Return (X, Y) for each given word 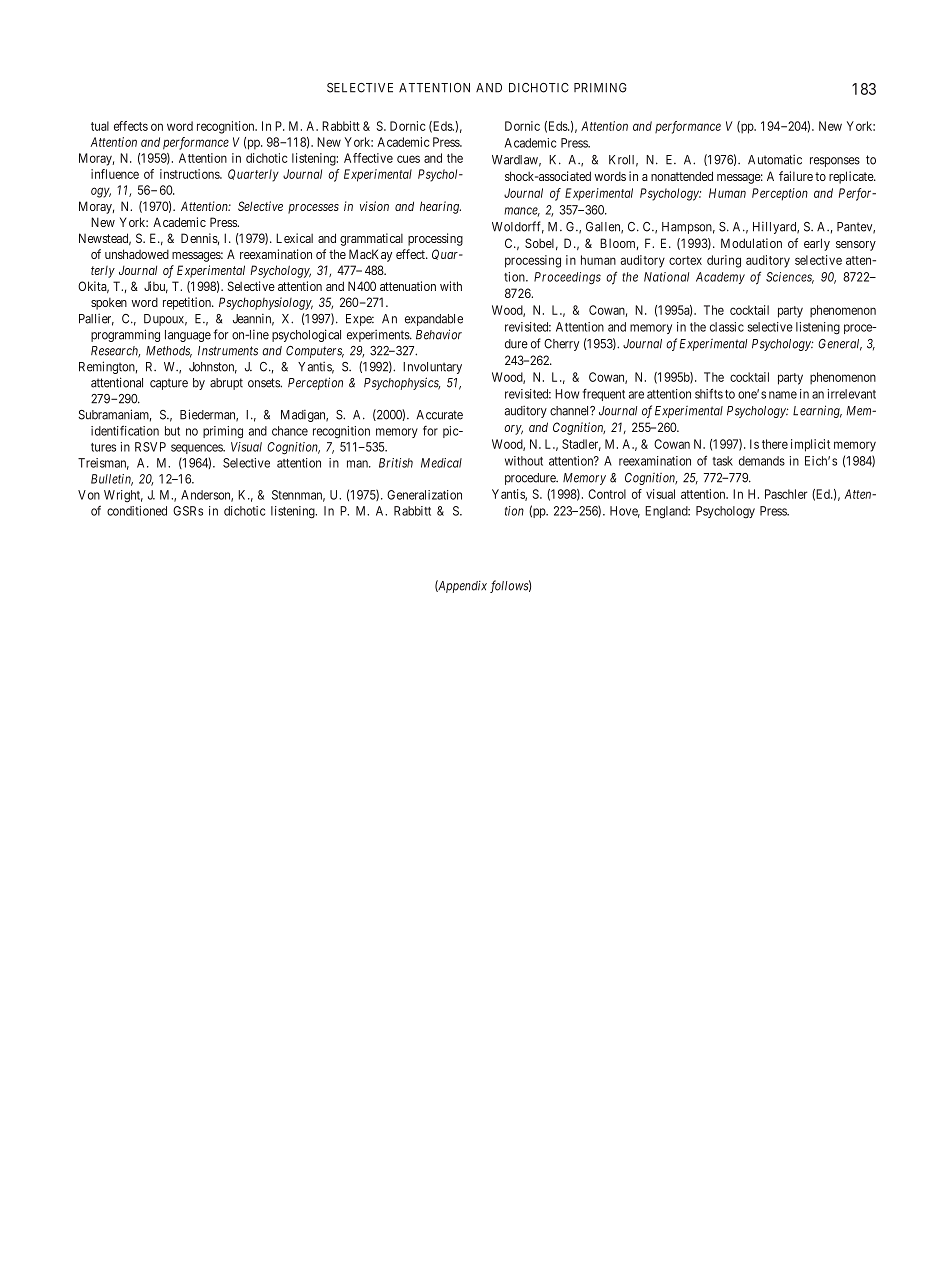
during (724, 261)
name (783, 395)
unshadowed (137, 254)
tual (100, 126)
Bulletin (112, 480)
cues (408, 159)
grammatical (371, 239)
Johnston (213, 368)
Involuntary (432, 368)
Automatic (775, 160)
